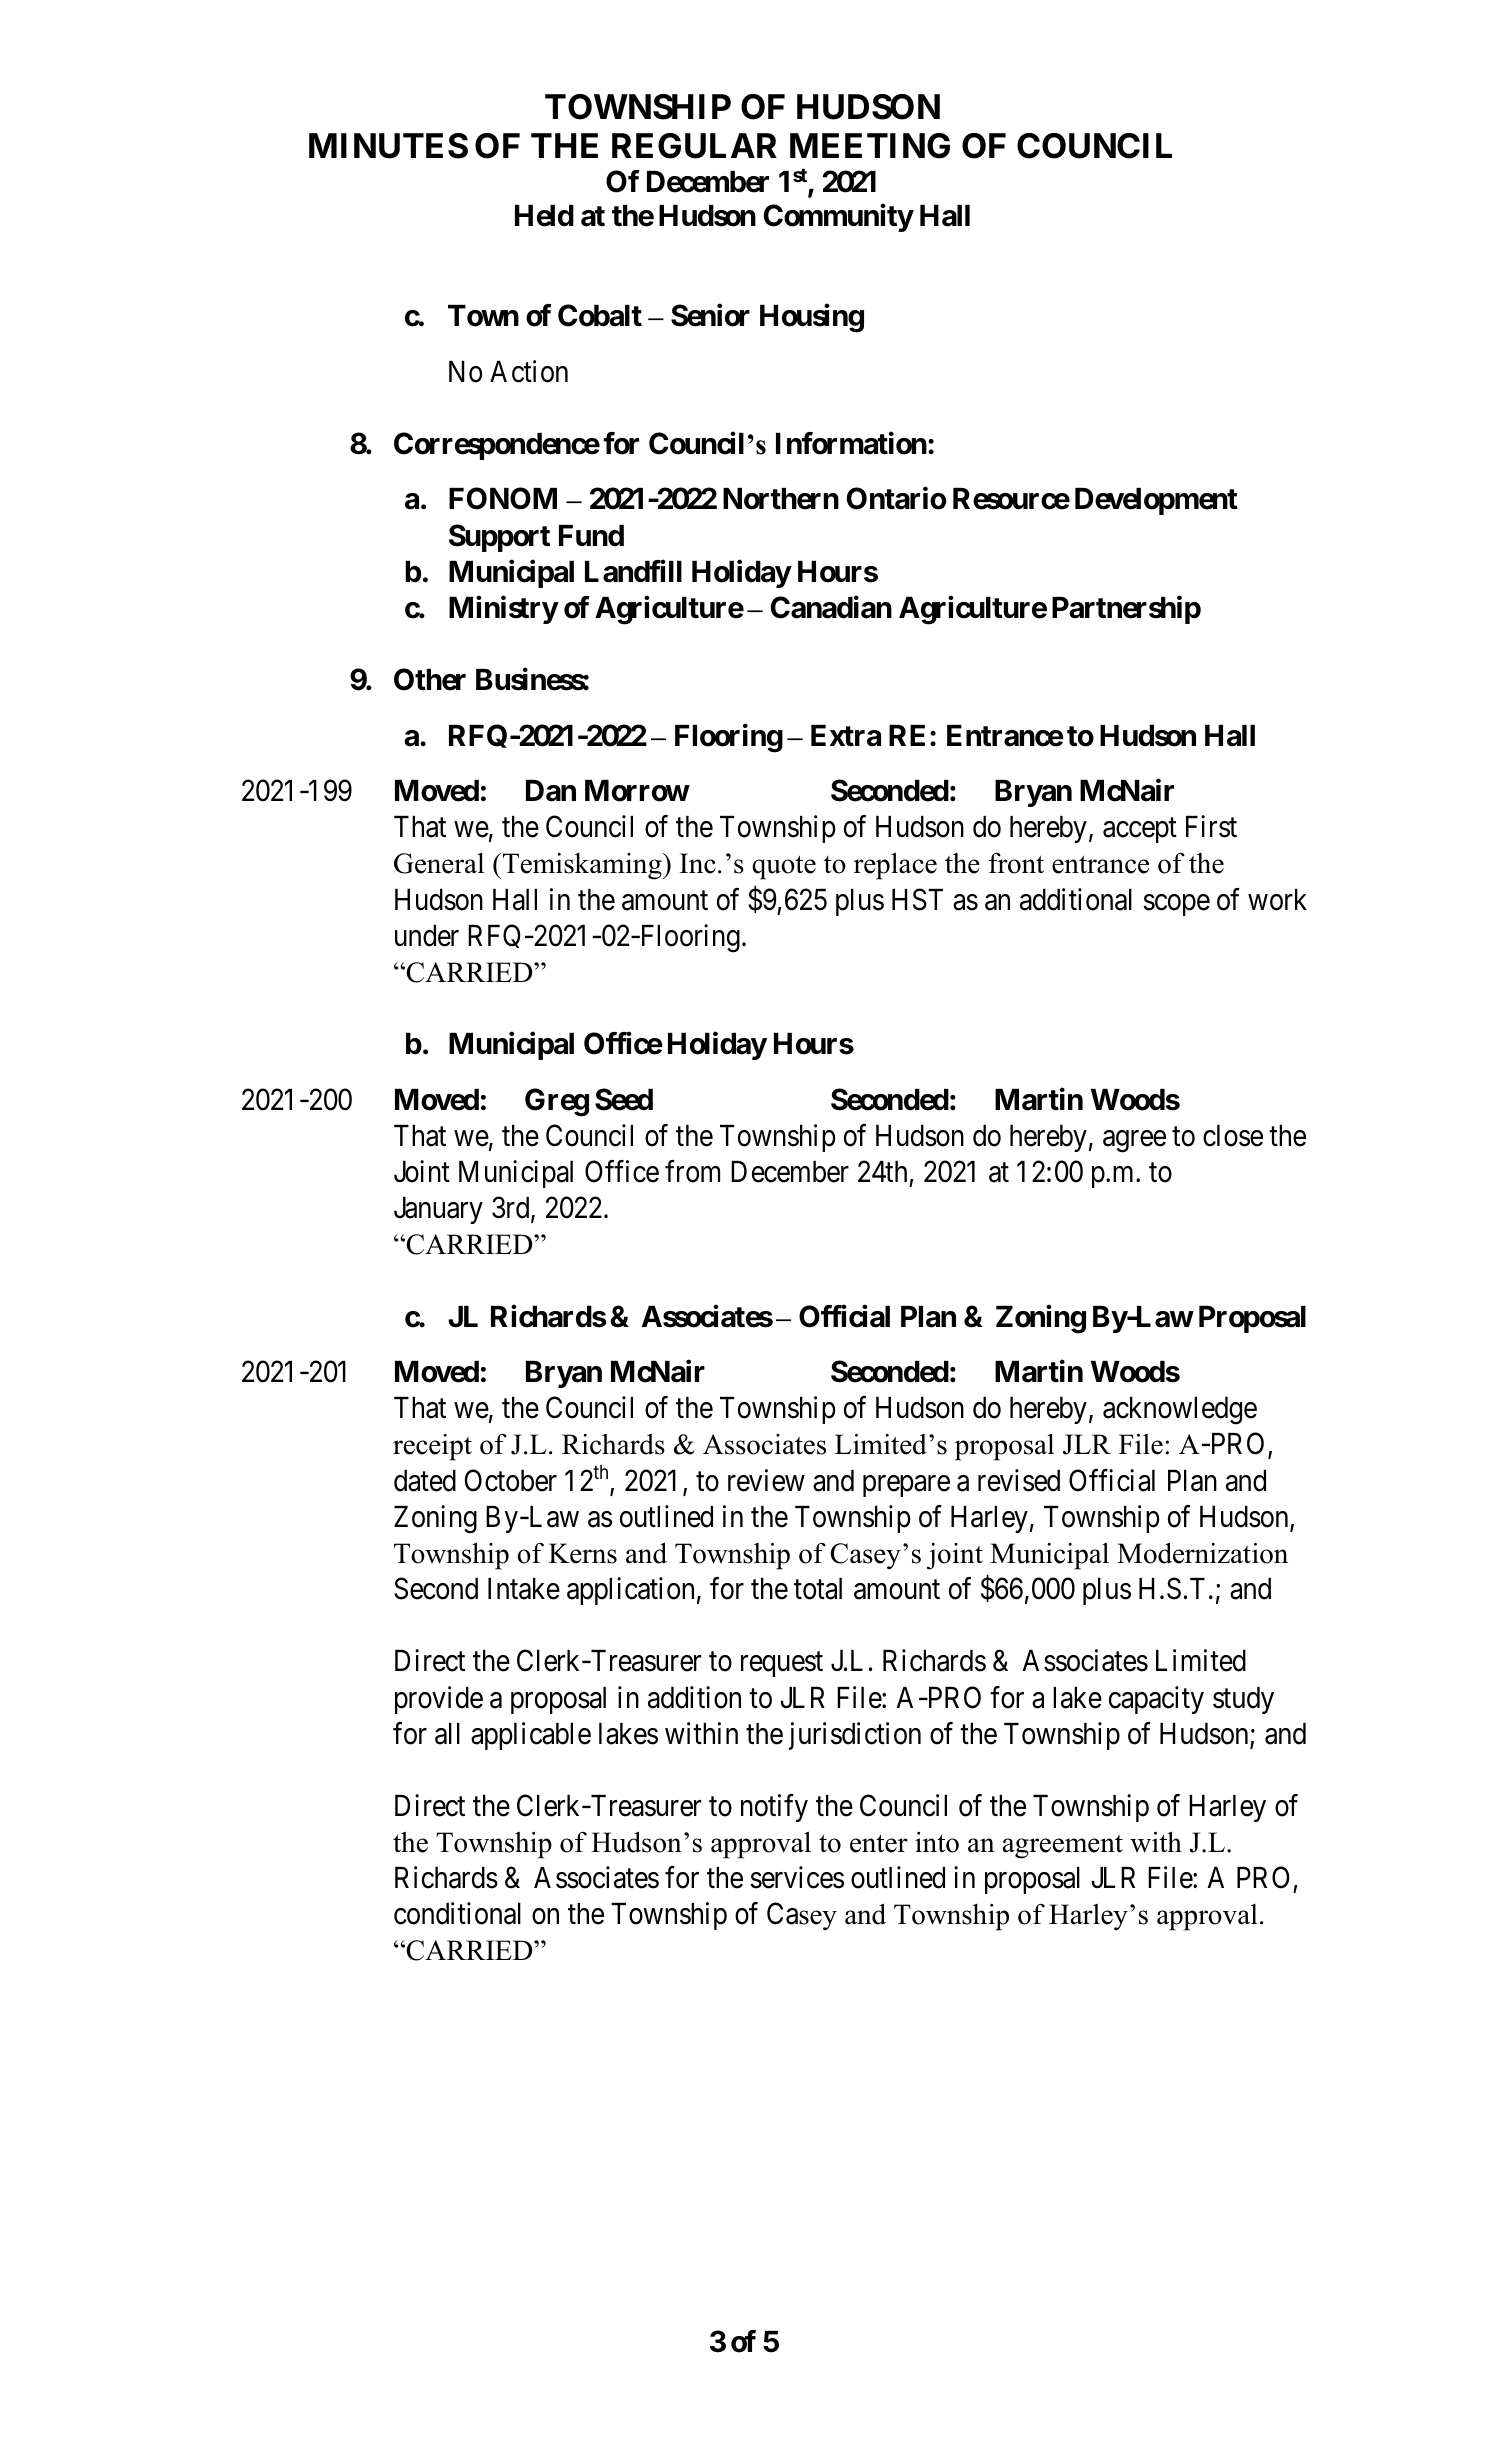 The image size is (1485, 2446). Describe the element at coordinates (906, 1486) in the screenshot. I see `prepare` at that location.
